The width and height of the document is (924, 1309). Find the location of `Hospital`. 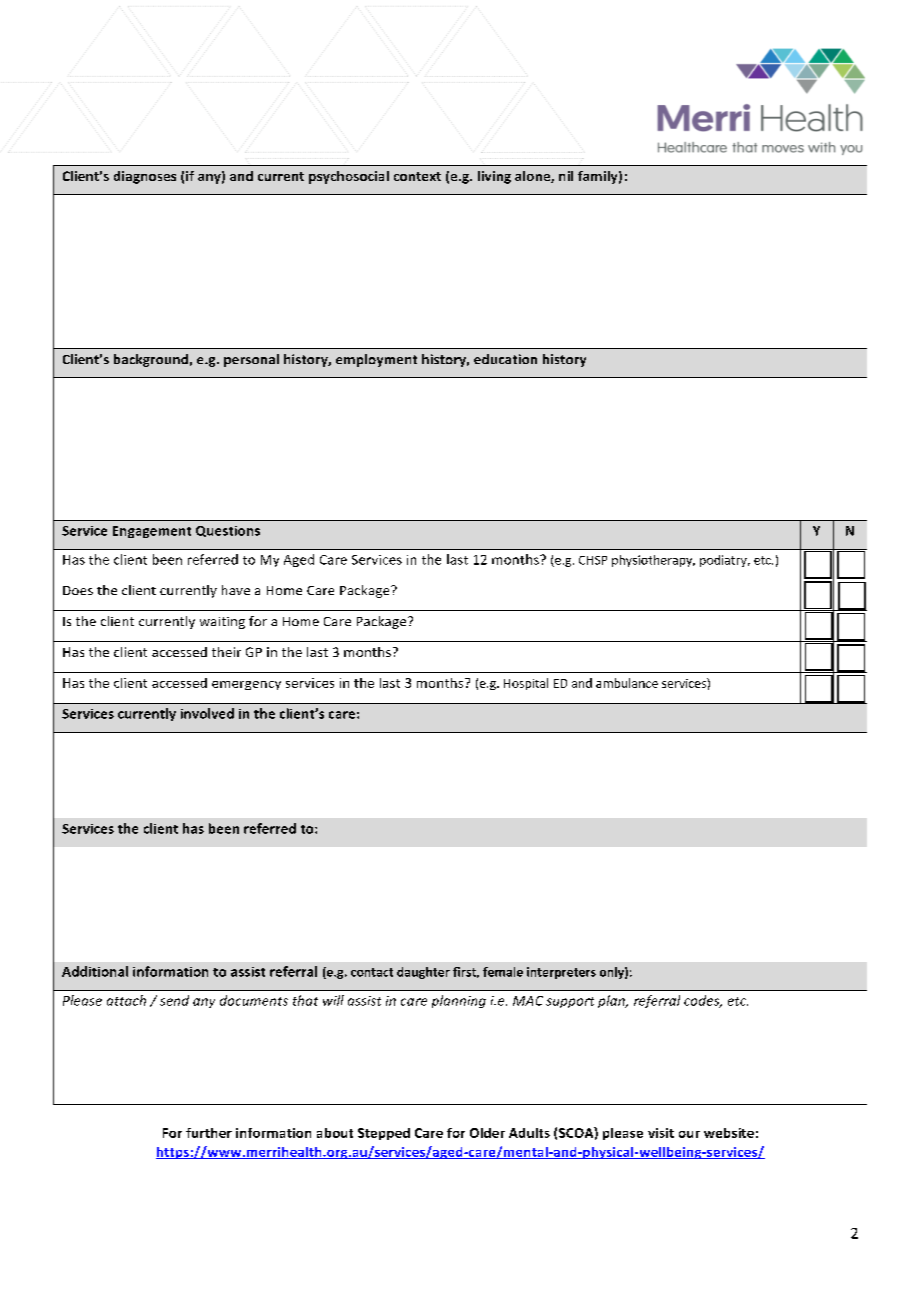

Hospital is located at coordinates (526, 684).
